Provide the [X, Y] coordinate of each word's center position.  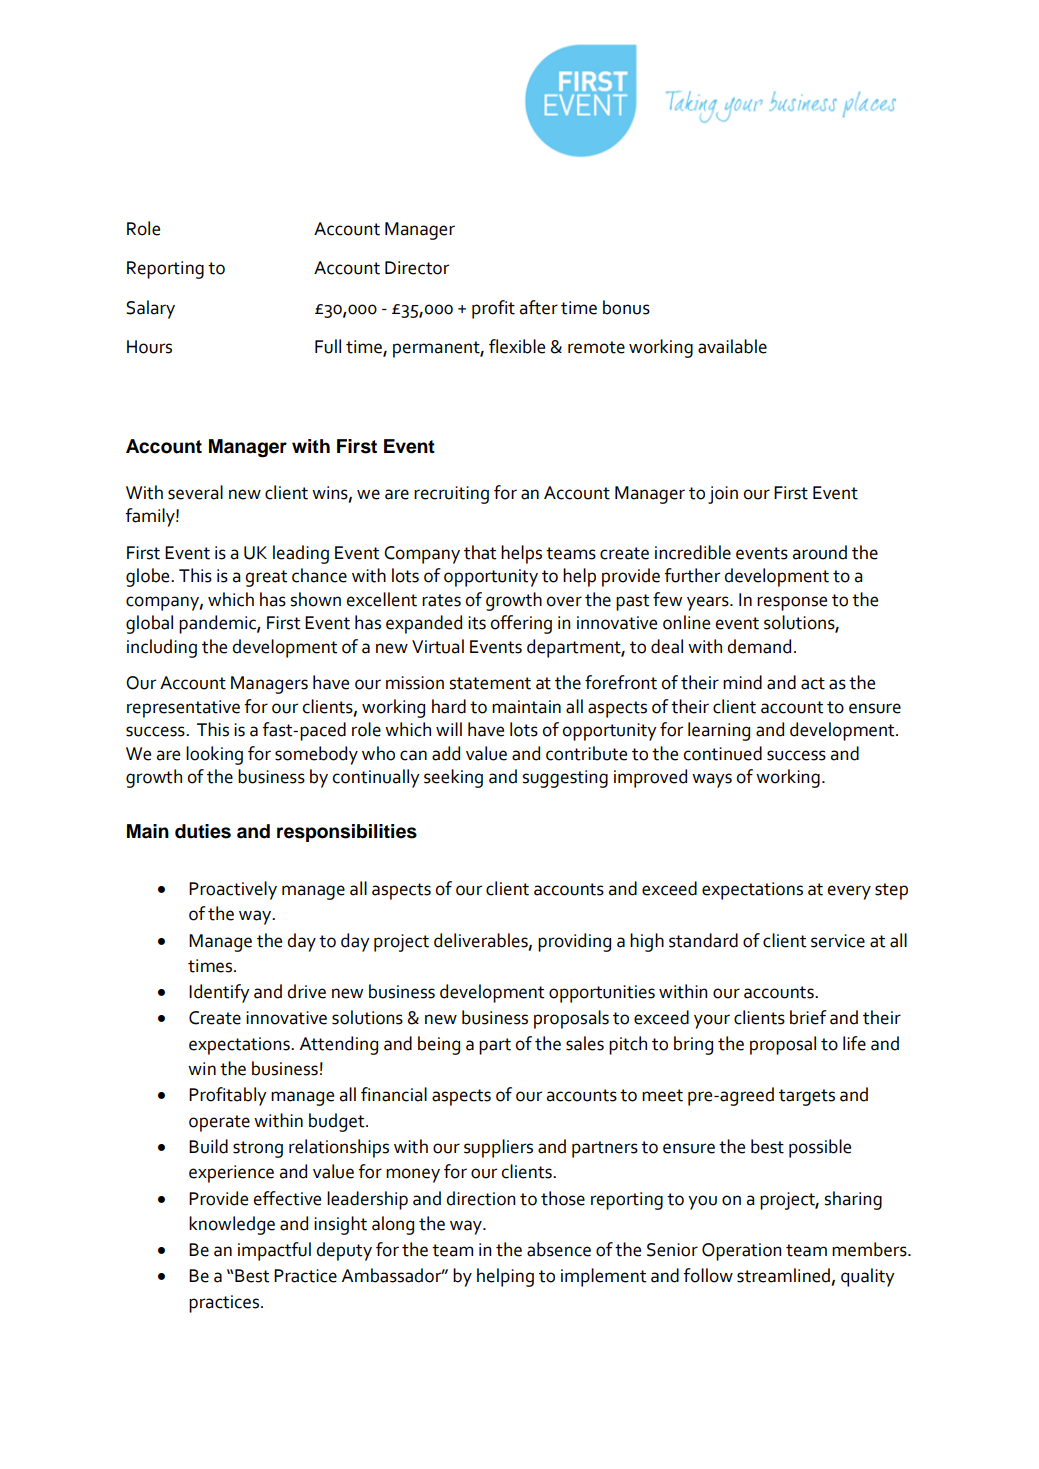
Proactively [233, 890]
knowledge [232, 1225]
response [792, 603]
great [266, 578]
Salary [150, 309]
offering [521, 624]
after [539, 307]
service [838, 941]
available [732, 346]
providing [574, 942]
